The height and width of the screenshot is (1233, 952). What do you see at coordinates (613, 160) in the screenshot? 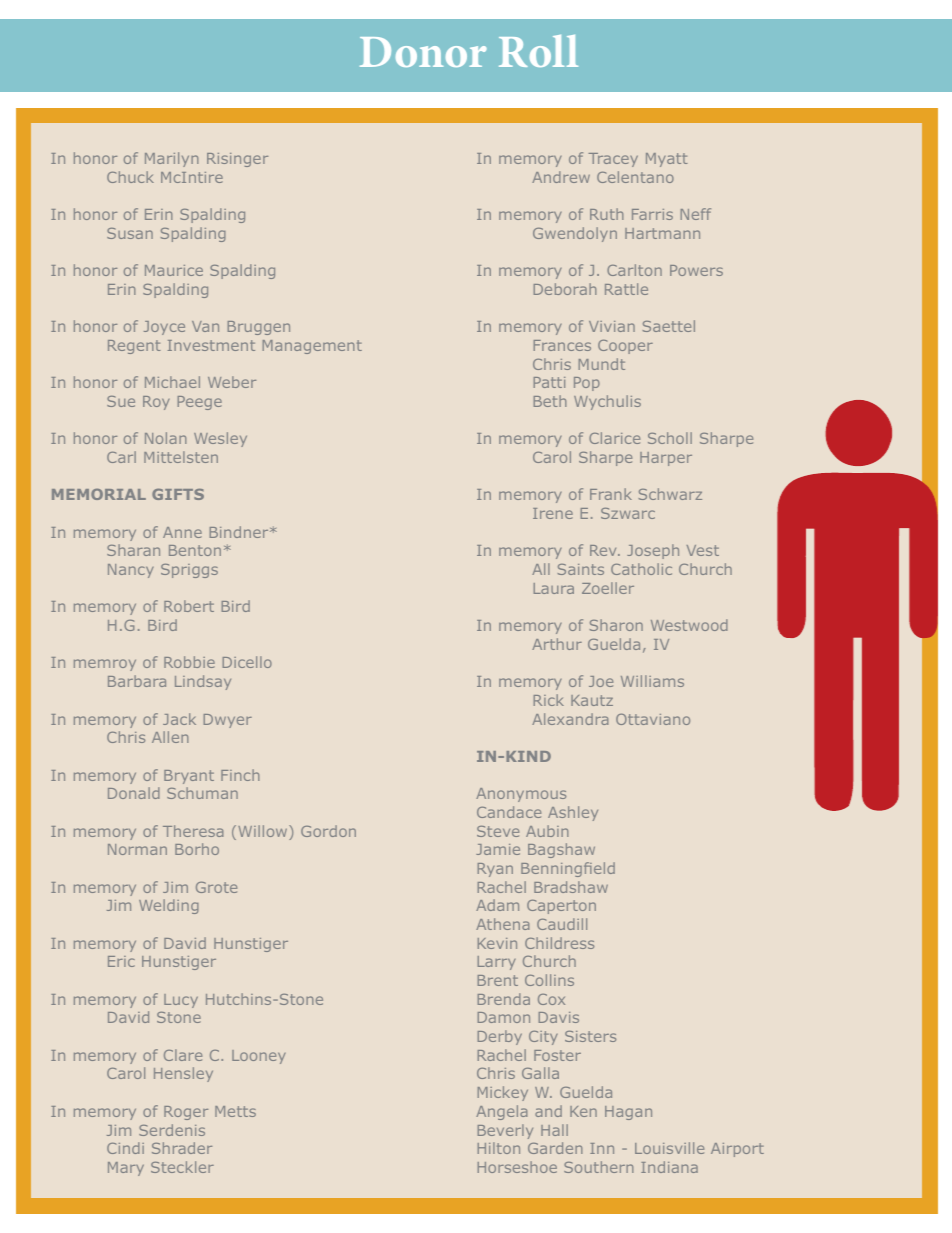
I see `Tracey` at bounding box center [613, 160].
